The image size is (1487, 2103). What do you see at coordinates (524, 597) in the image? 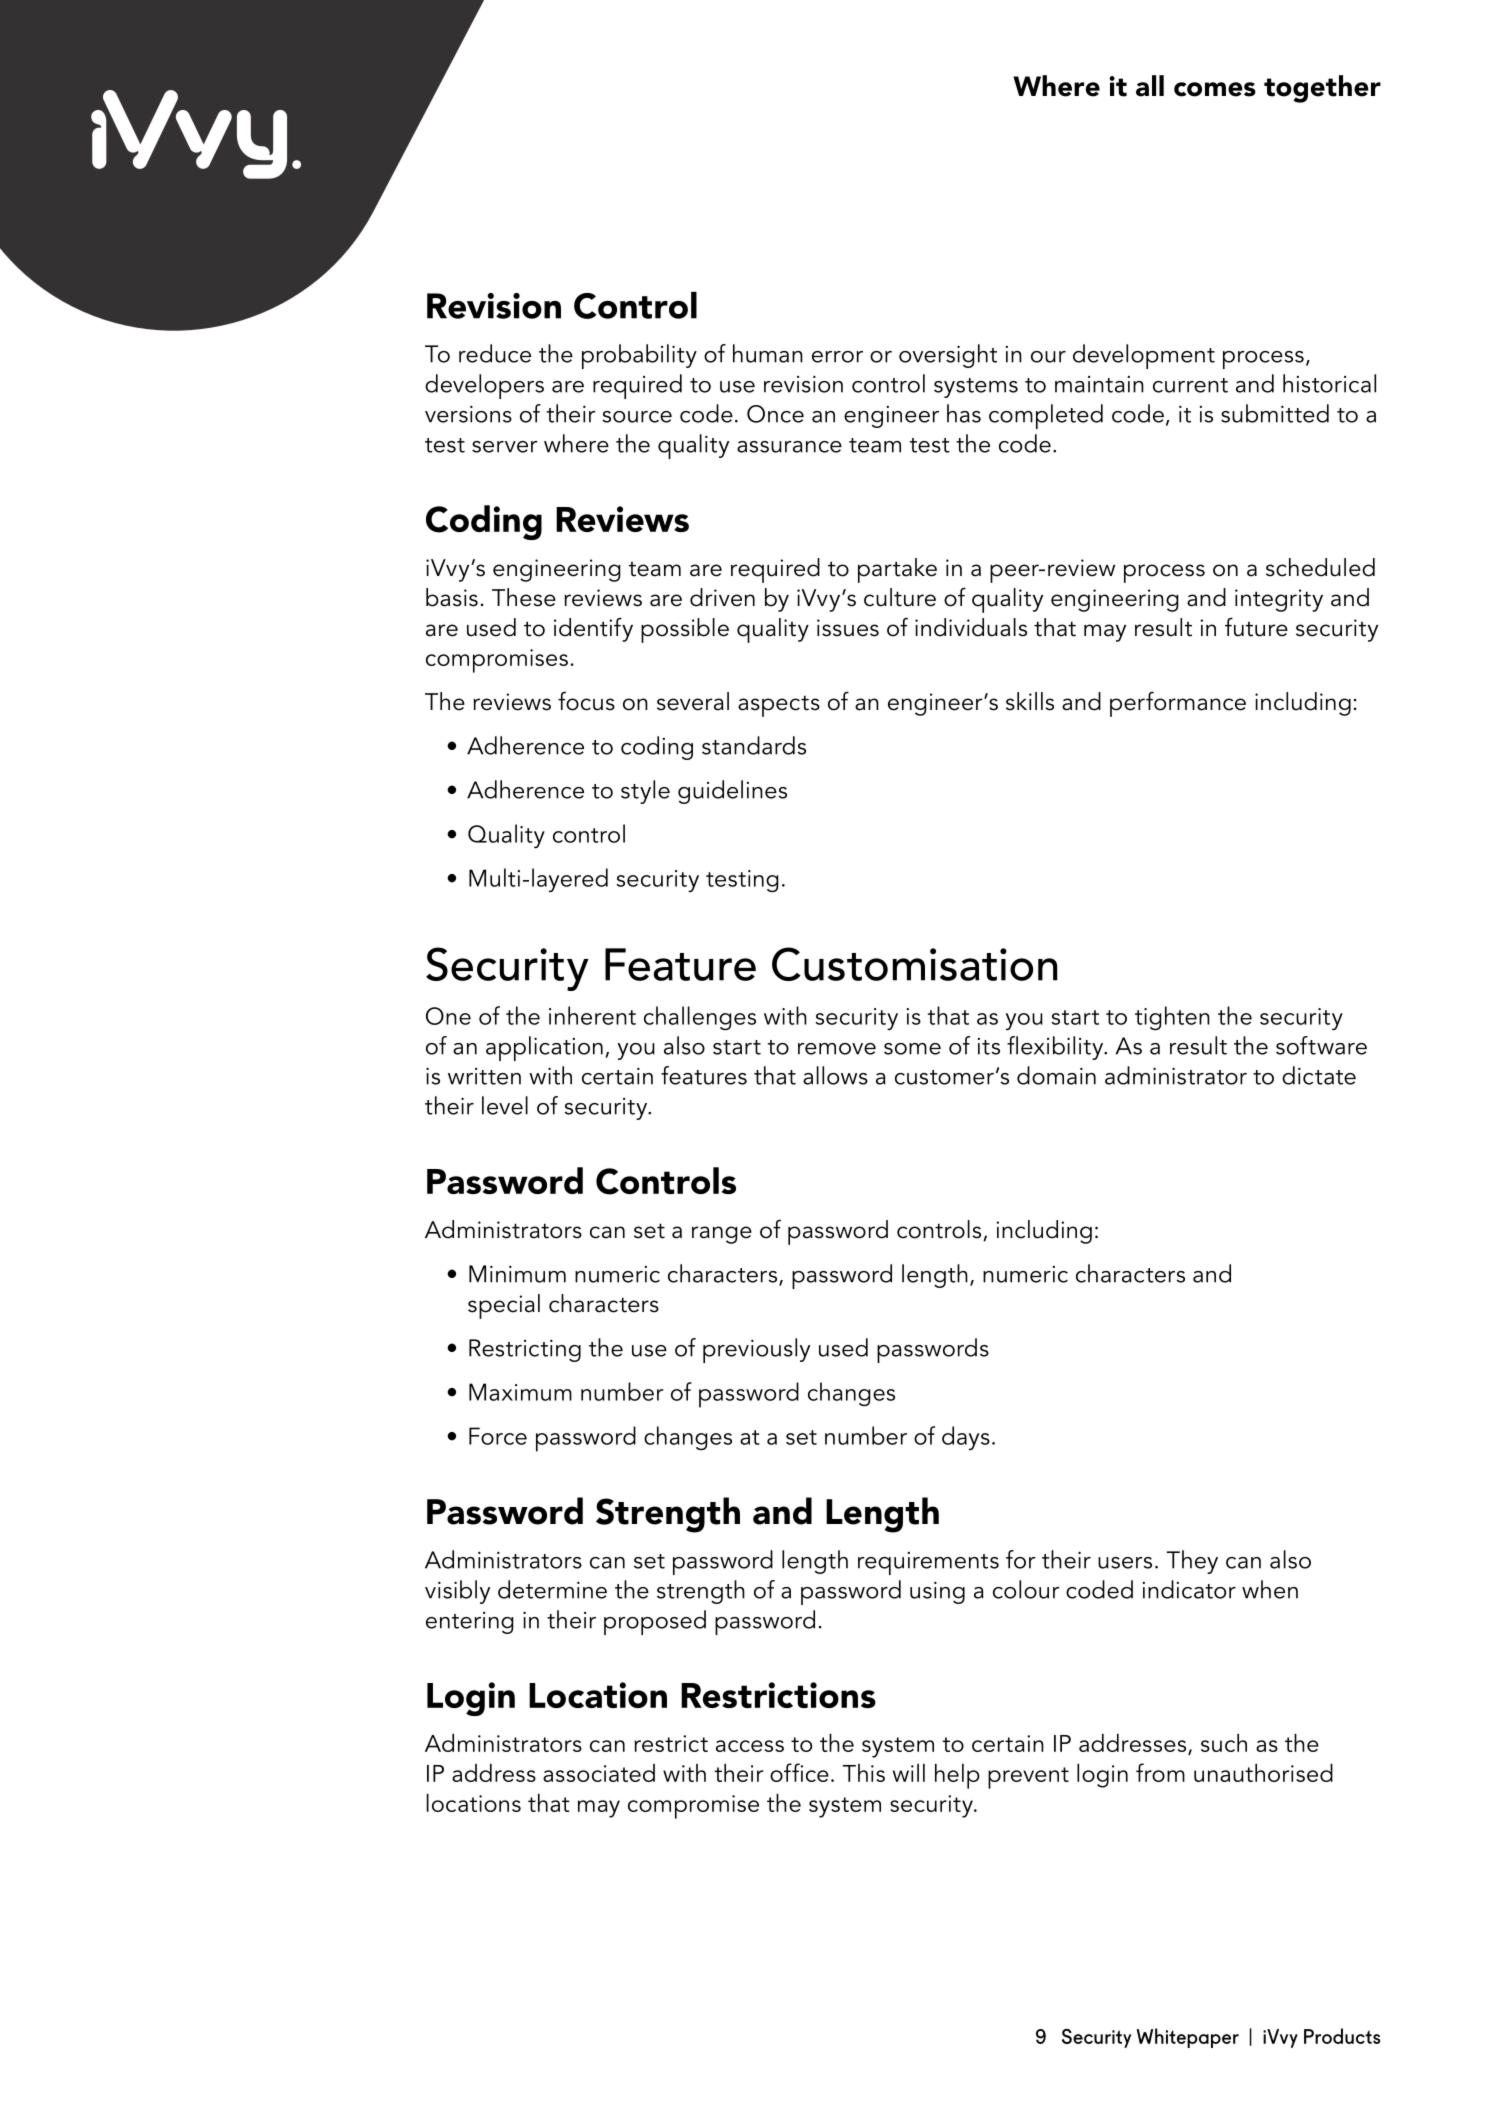
I see `These` at bounding box center [524, 597].
